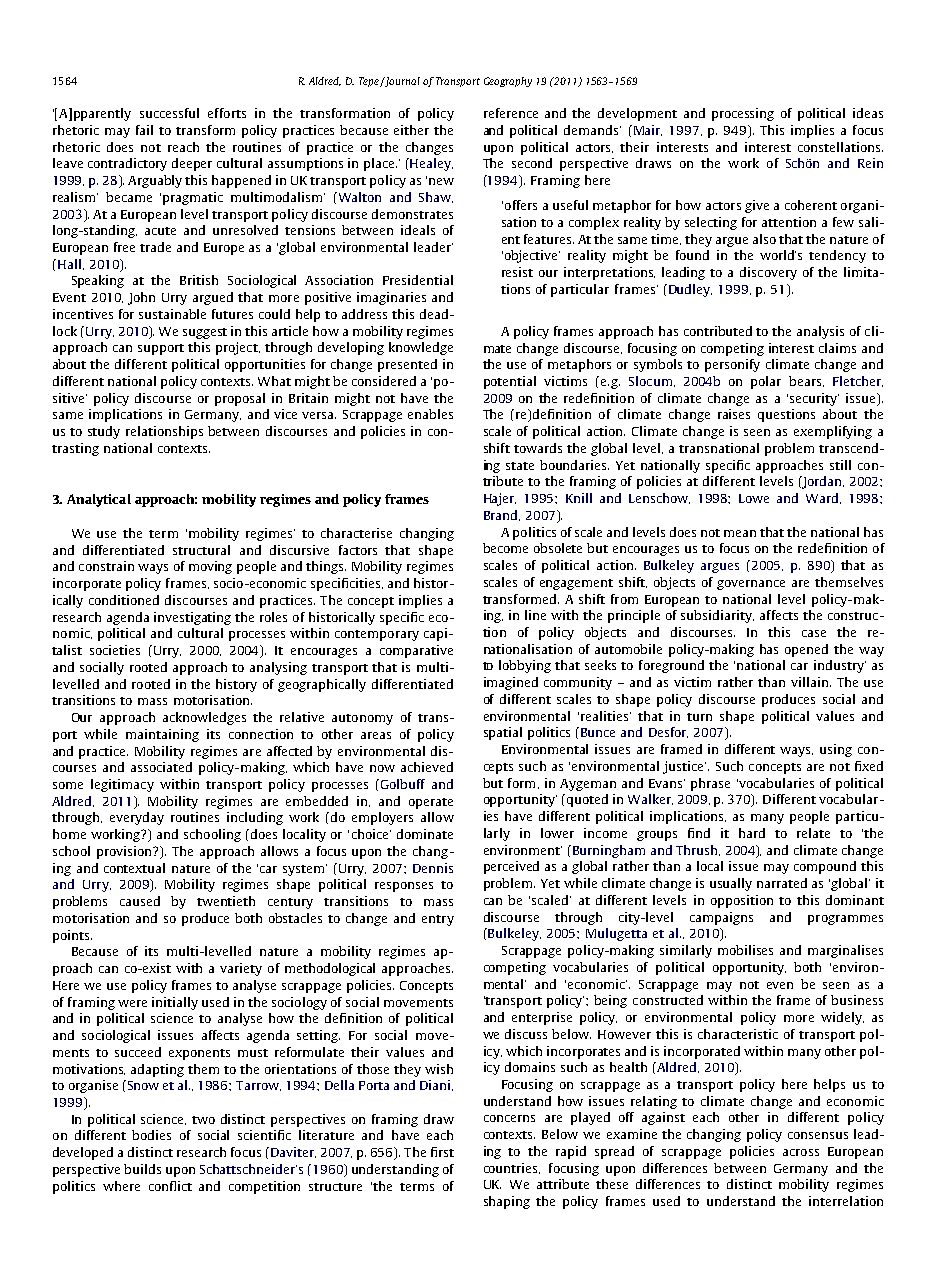  What do you see at coordinates (511, 113) in the image?
I see `reference` at bounding box center [511, 113].
